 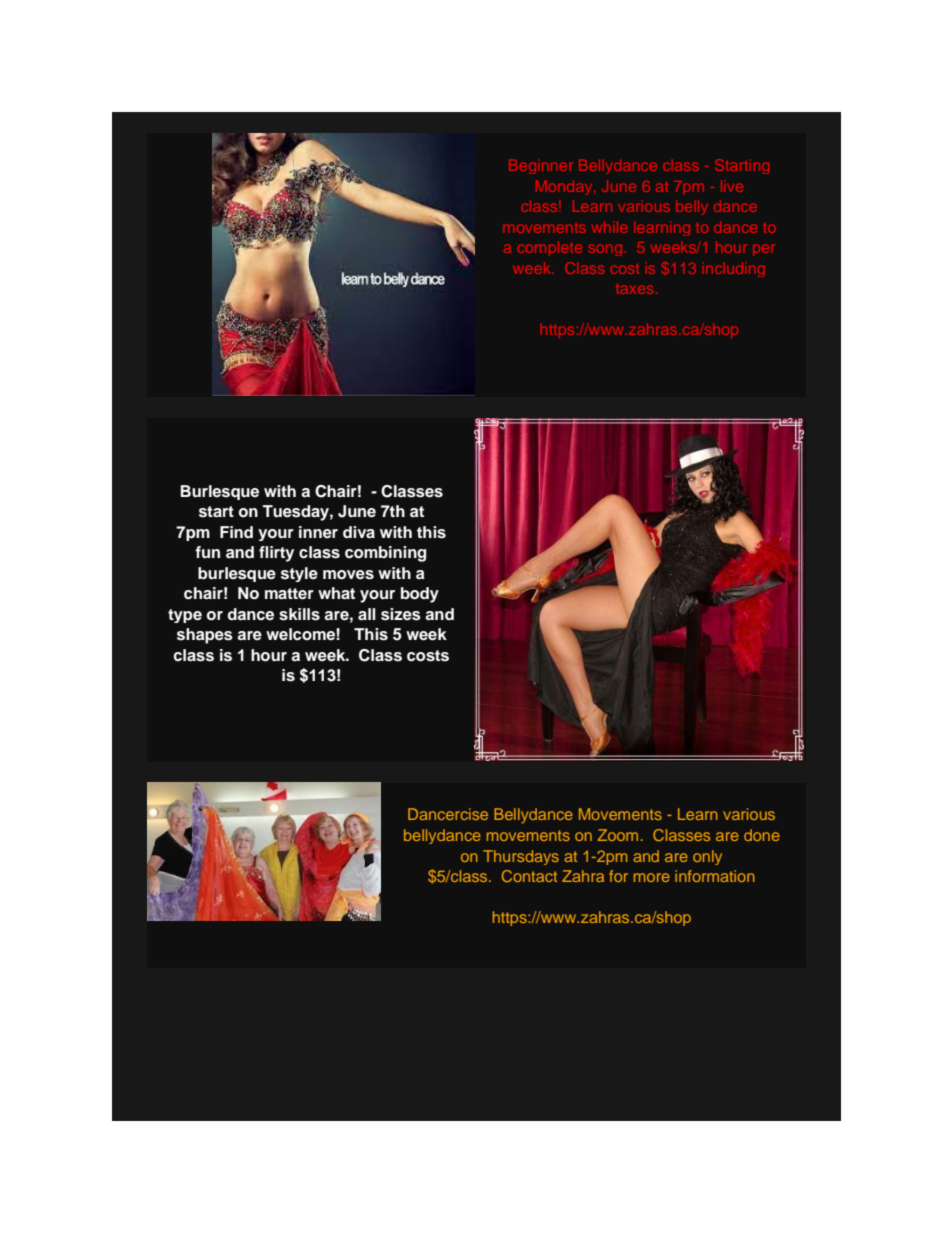 I want to click on complete, so click(x=550, y=248).
